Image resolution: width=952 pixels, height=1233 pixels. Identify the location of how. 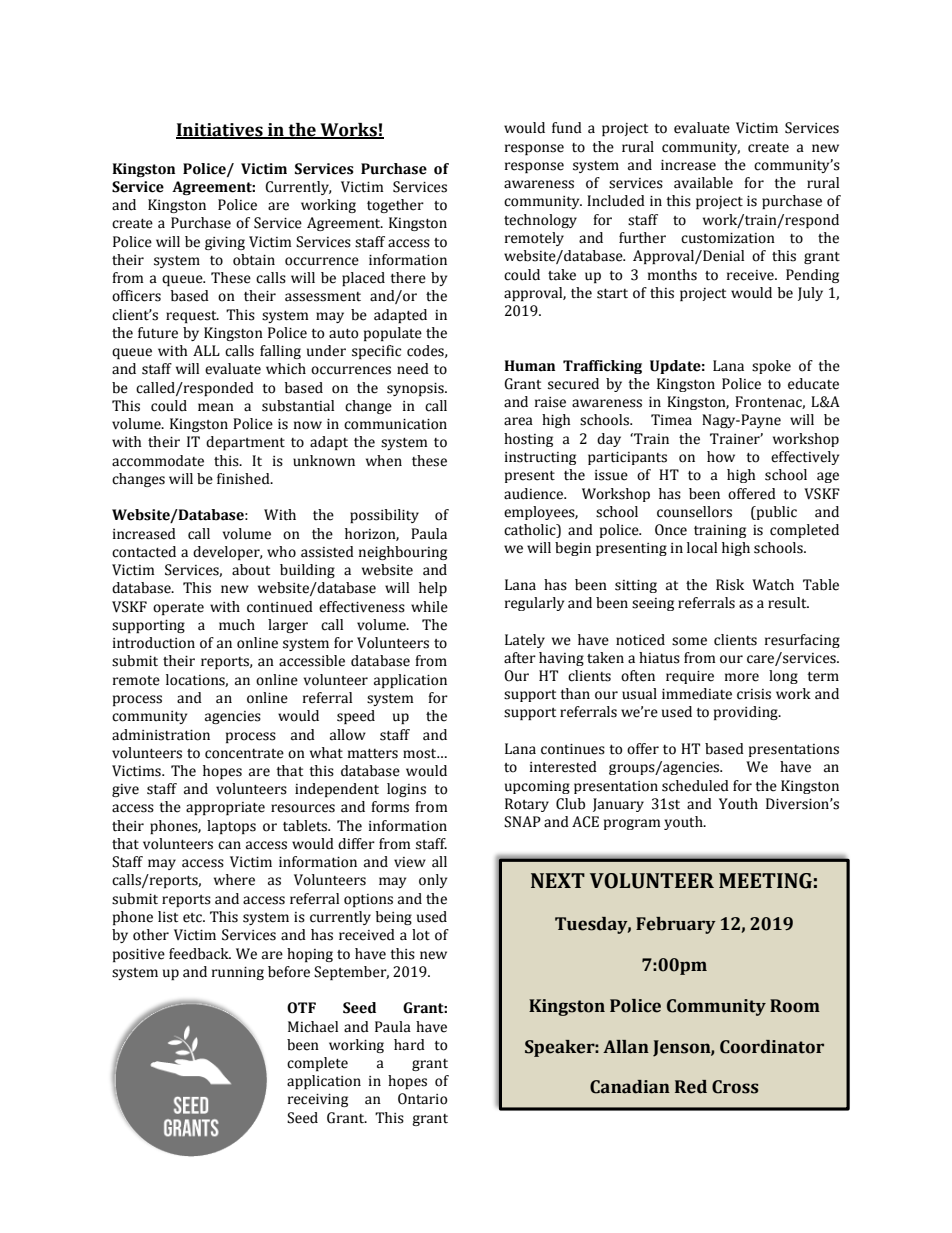
(721, 457).
